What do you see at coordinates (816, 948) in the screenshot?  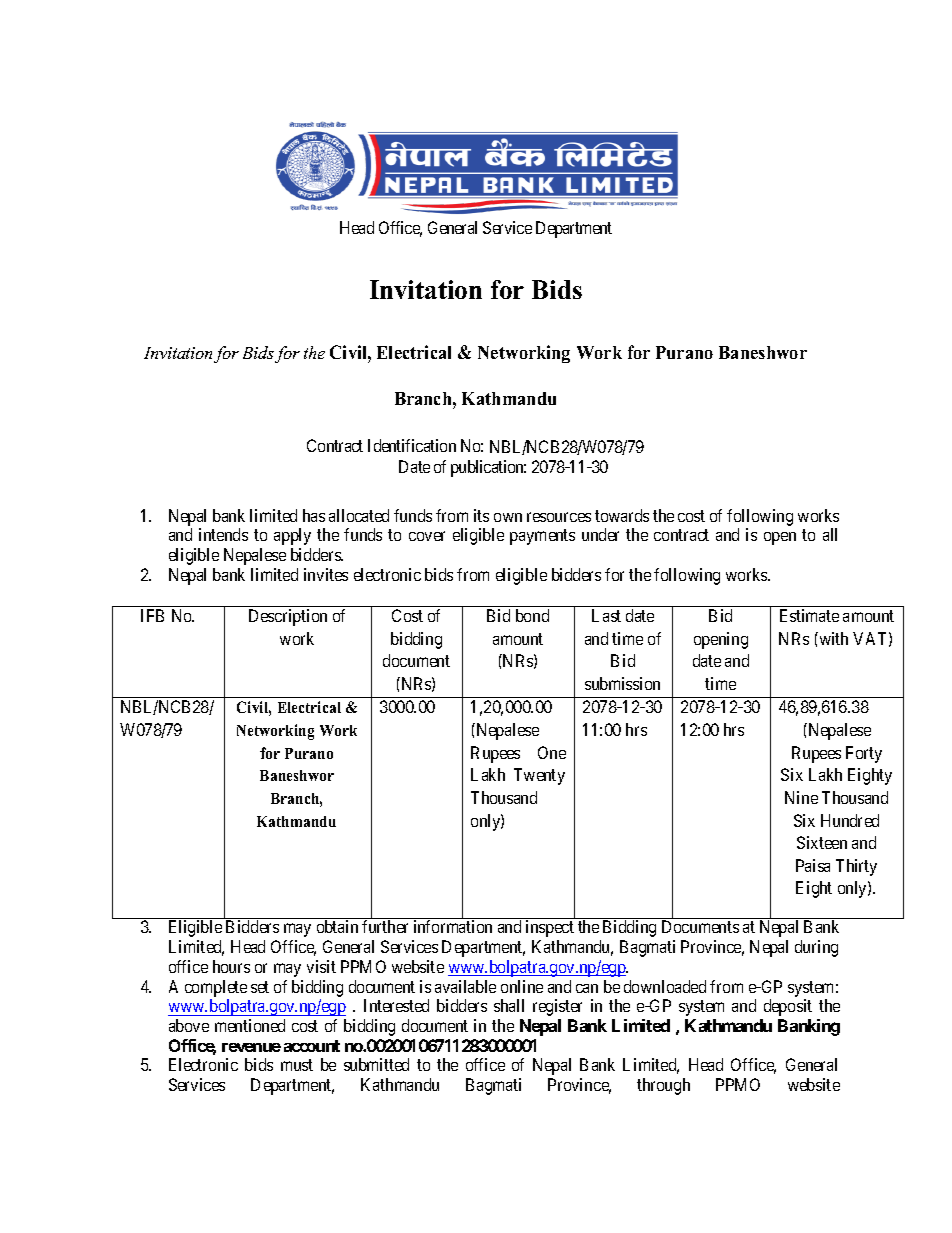 I see `during` at bounding box center [816, 948].
